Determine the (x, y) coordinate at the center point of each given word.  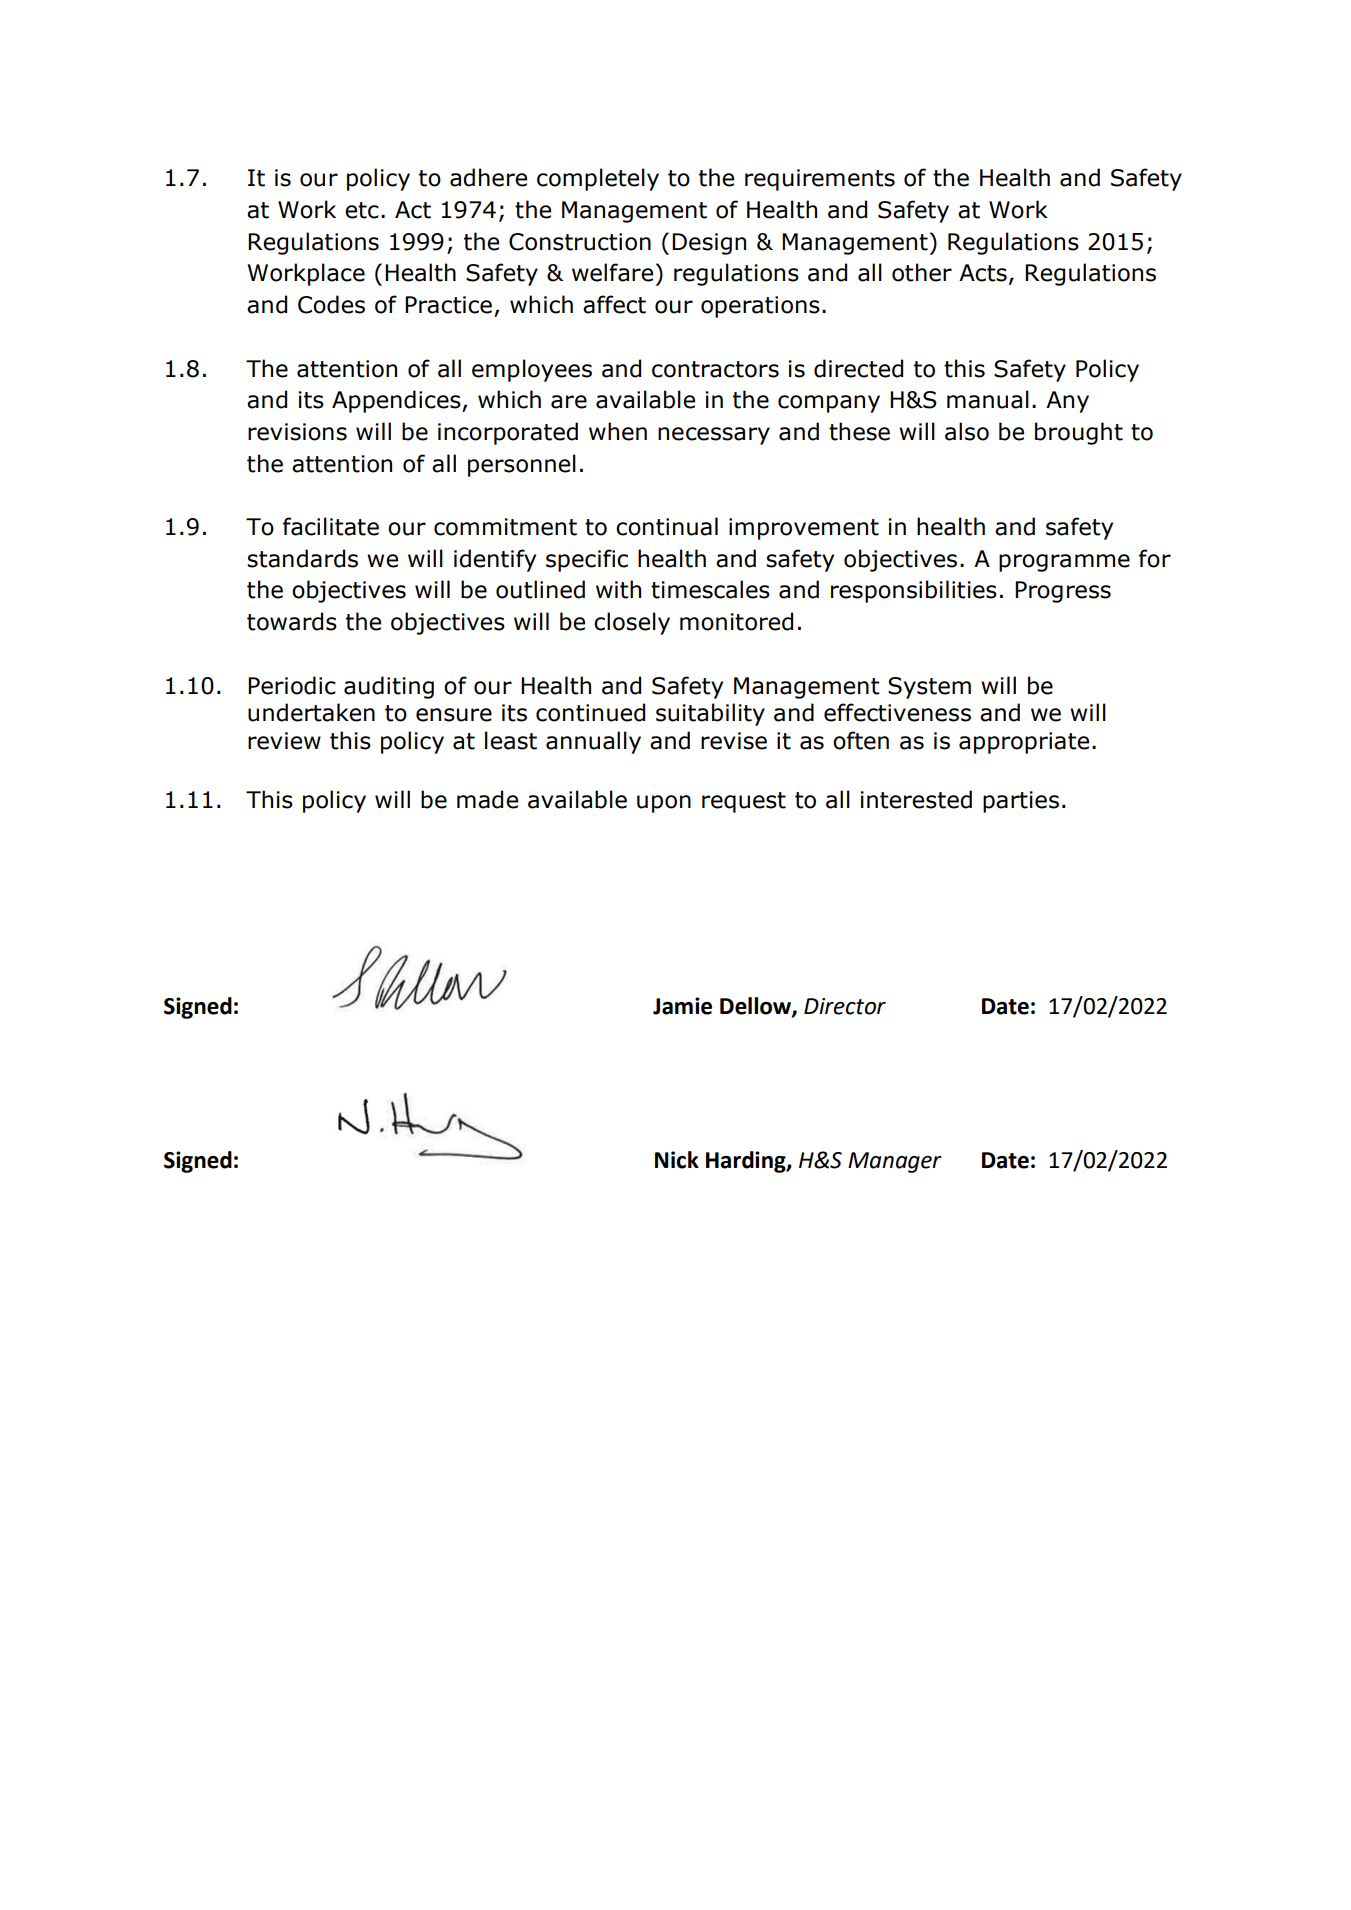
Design (709, 244)
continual (667, 526)
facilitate (331, 526)
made (487, 799)
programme (1064, 563)
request (744, 802)
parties (1021, 802)
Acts (983, 273)
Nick (677, 1160)
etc (362, 210)
